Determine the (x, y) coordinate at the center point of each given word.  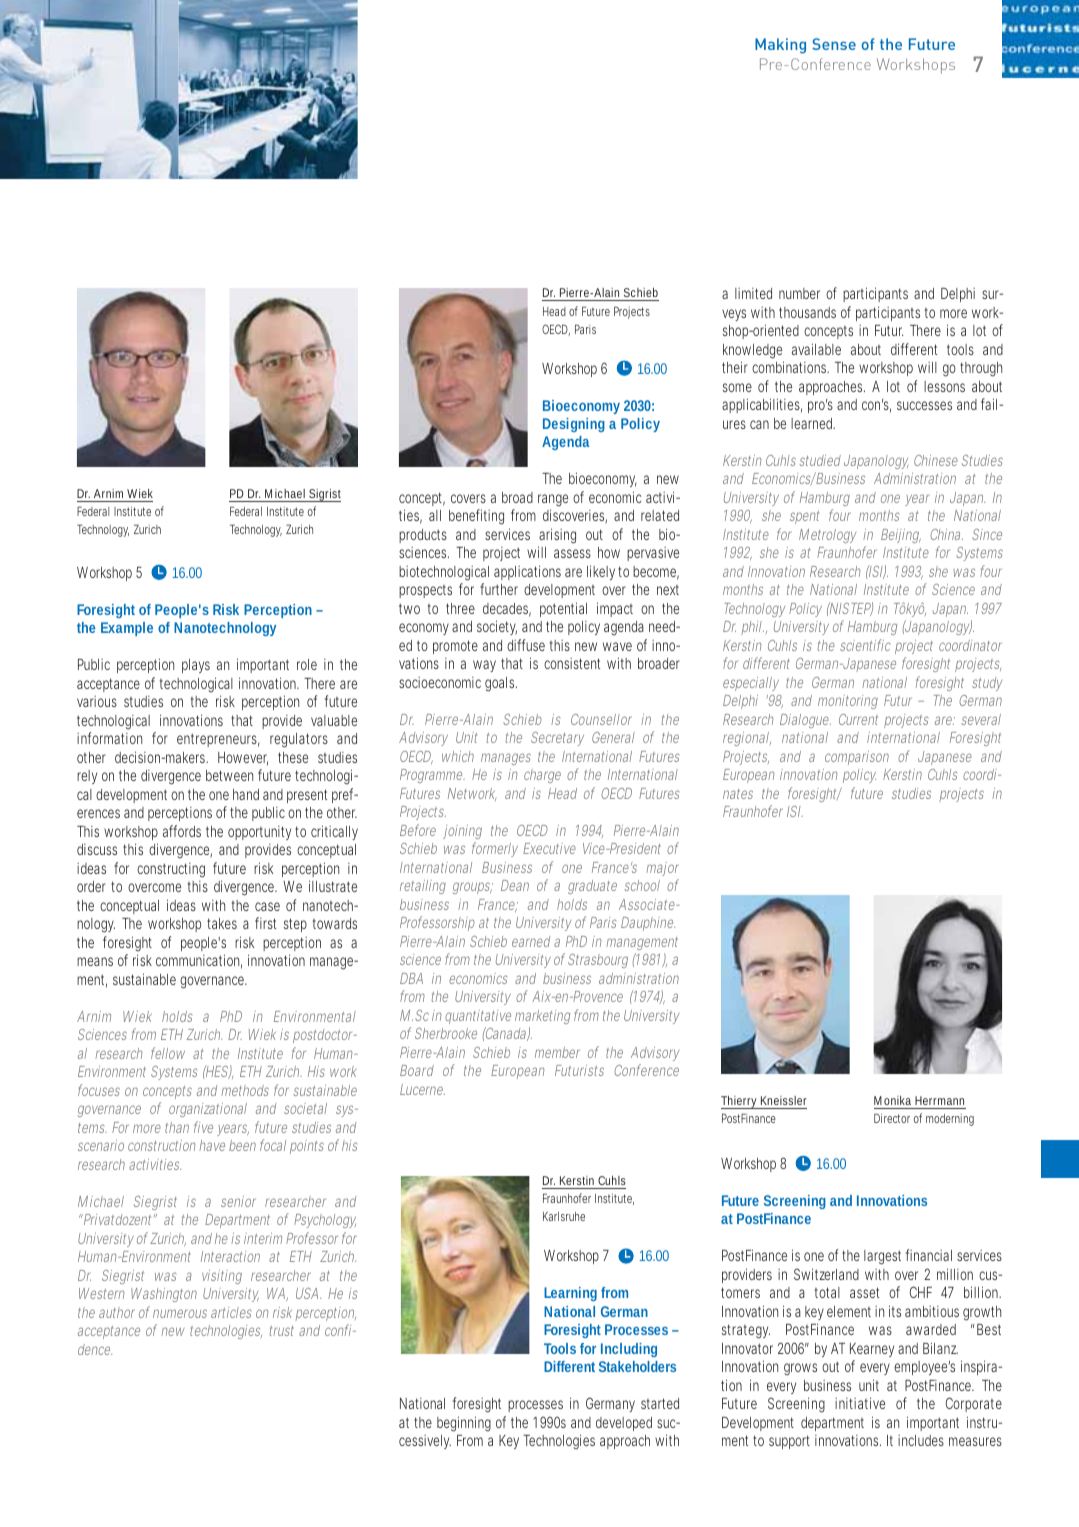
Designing (574, 425)
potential (563, 609)
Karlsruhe (564, 1216)
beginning (464, 1424)
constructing (171, 870)
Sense (834, 44)
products (423, 536)
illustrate (333, 886)
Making (780, 46)
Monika (892, 1100)
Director (892, 1118)
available (816, 349)
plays (196, 666)
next (668, 590)
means (95, 961)
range (553, 502)
